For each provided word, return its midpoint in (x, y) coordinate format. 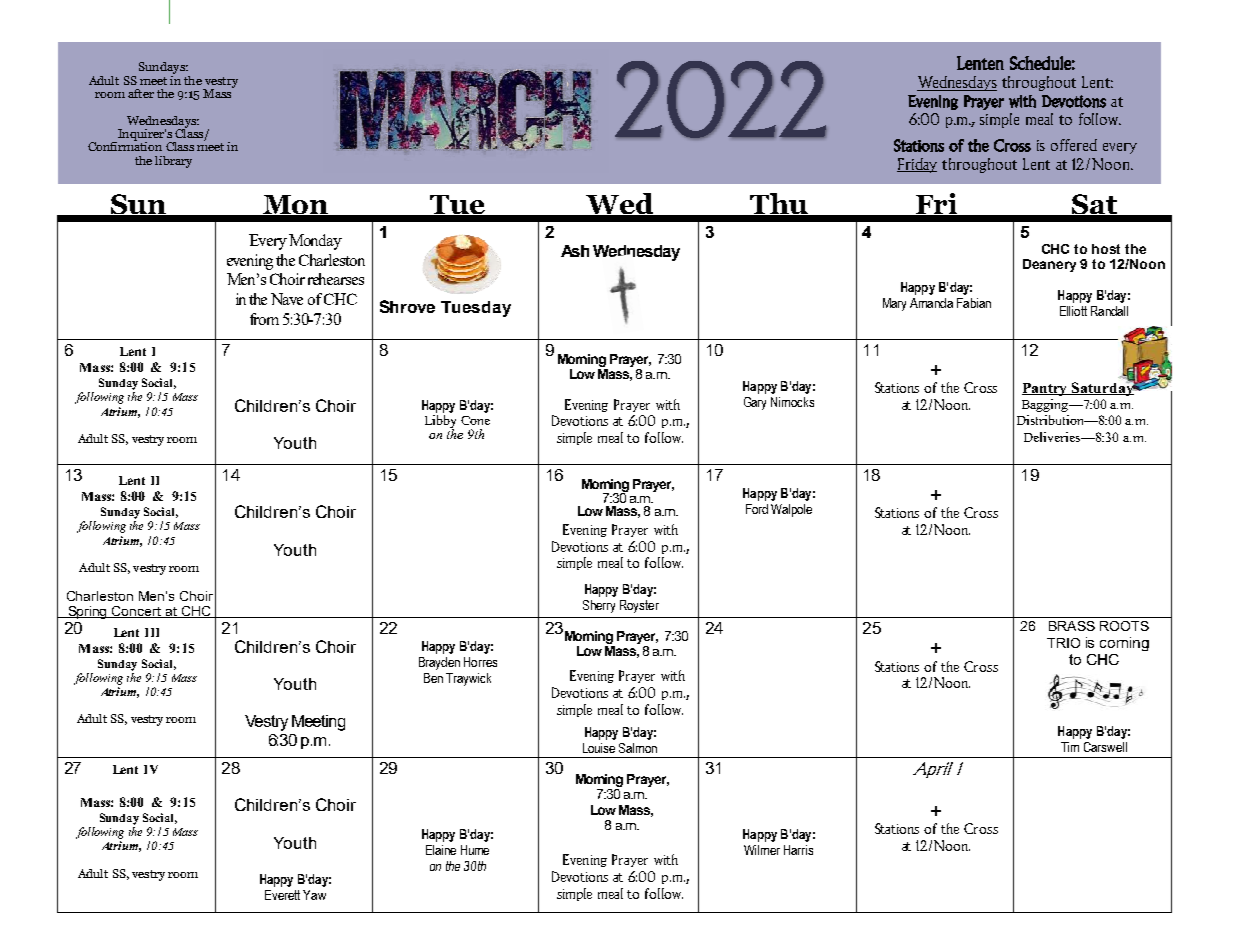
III (152, 632)
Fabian (974, 303)
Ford (757, 509)
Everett (282, 895)
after (141, 93)
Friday (917, 165)
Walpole (791, 510)
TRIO (1063, 643)
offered (1074, 145)
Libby (440, 421)
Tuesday (476, 309)
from (264, 319)
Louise (599, 748)
